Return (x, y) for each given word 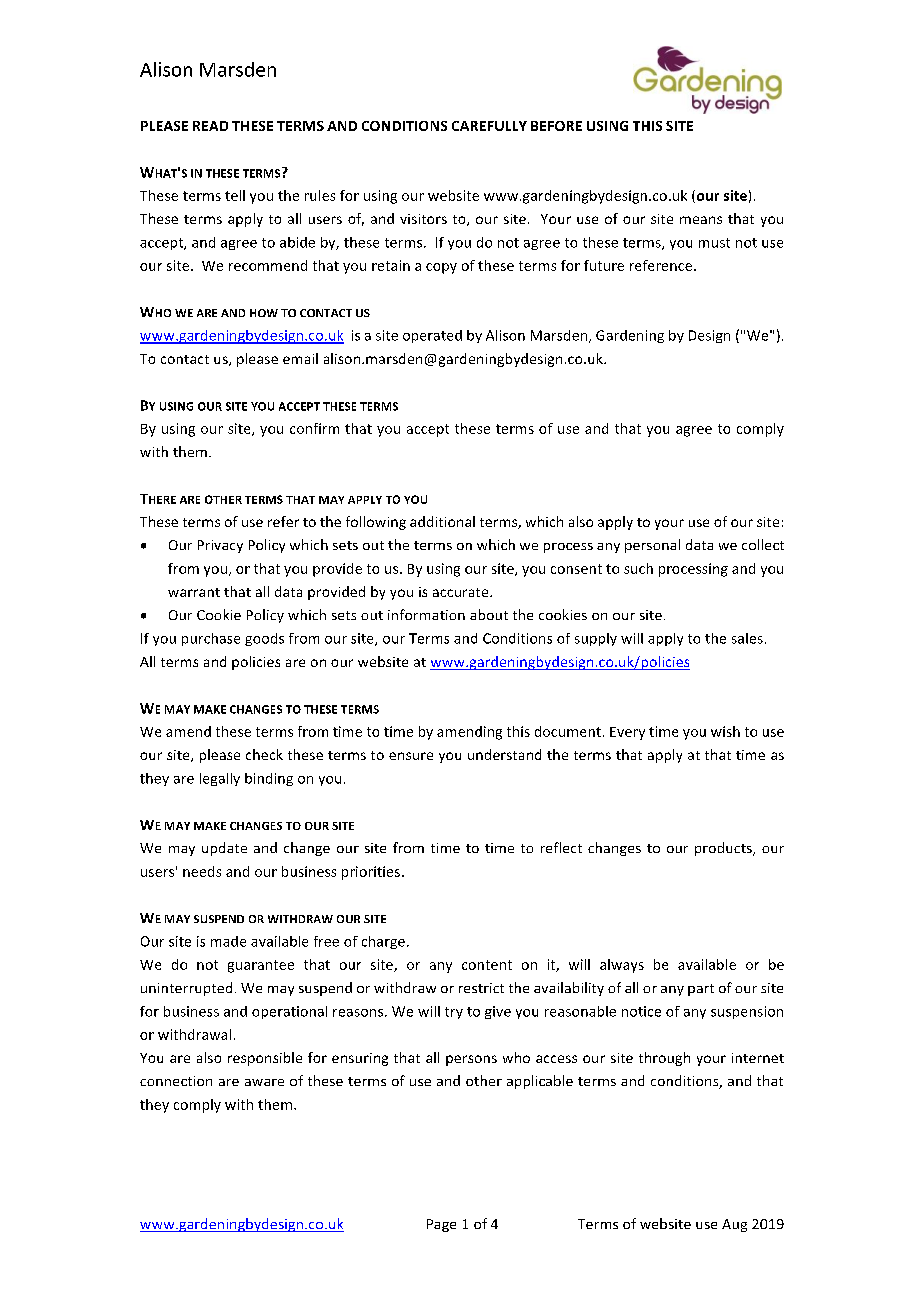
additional (442, 521)
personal (652, 546)
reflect (561, 847)
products (724, 849)
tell (235, 195)
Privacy (220, 546)
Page (441, 1225)
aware (264, 1082)
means (701, 220)
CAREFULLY (489, 126)
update (224, 849)
